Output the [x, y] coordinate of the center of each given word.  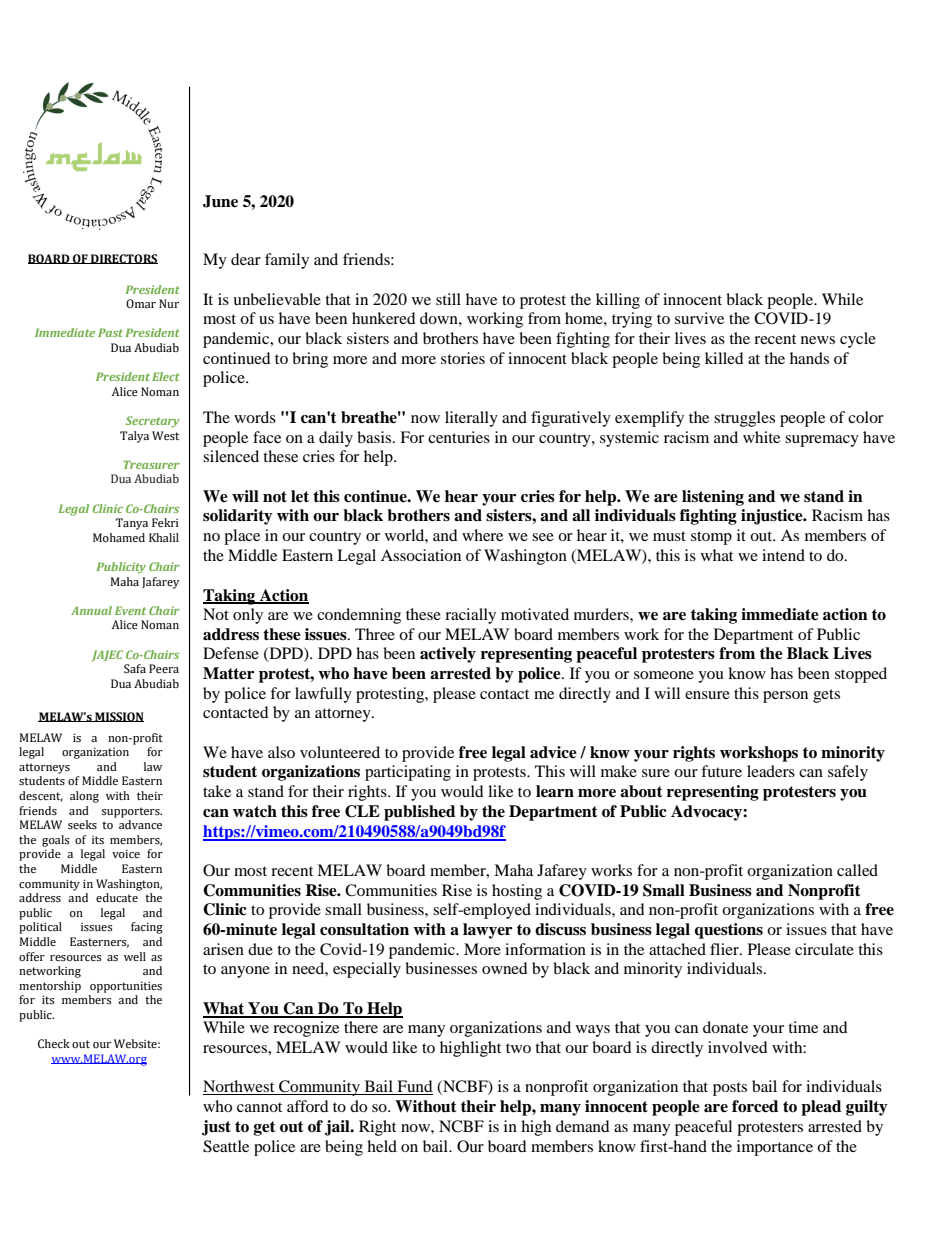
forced [755, 1106]
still [448, 299]
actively [448, 655]
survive [699, 318]
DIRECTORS [123, 259]
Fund [414, 1087]
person [785, 697]
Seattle [226, 1146]
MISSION [118, 717]
